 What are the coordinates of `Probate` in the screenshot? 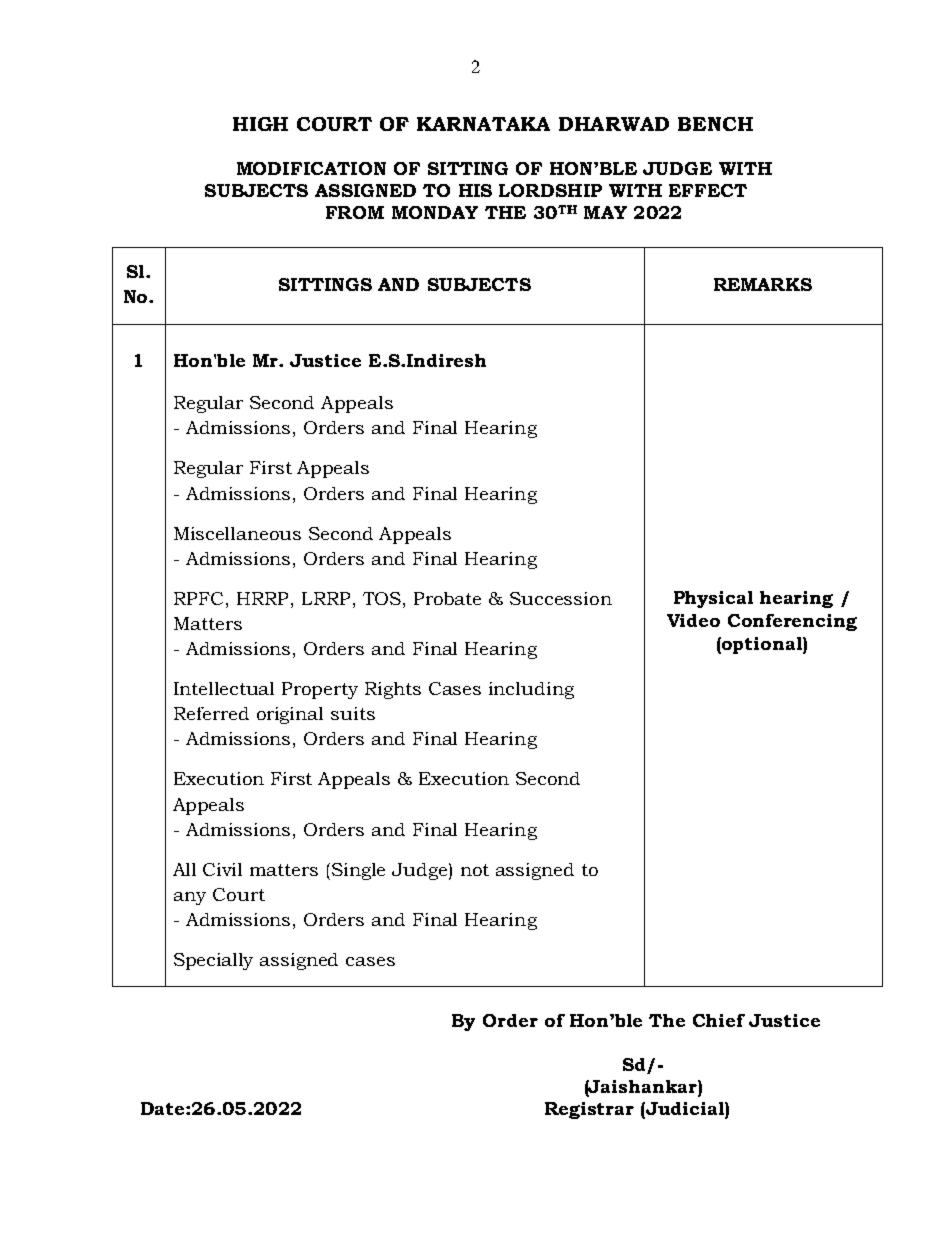 It's located at (447, 598).
